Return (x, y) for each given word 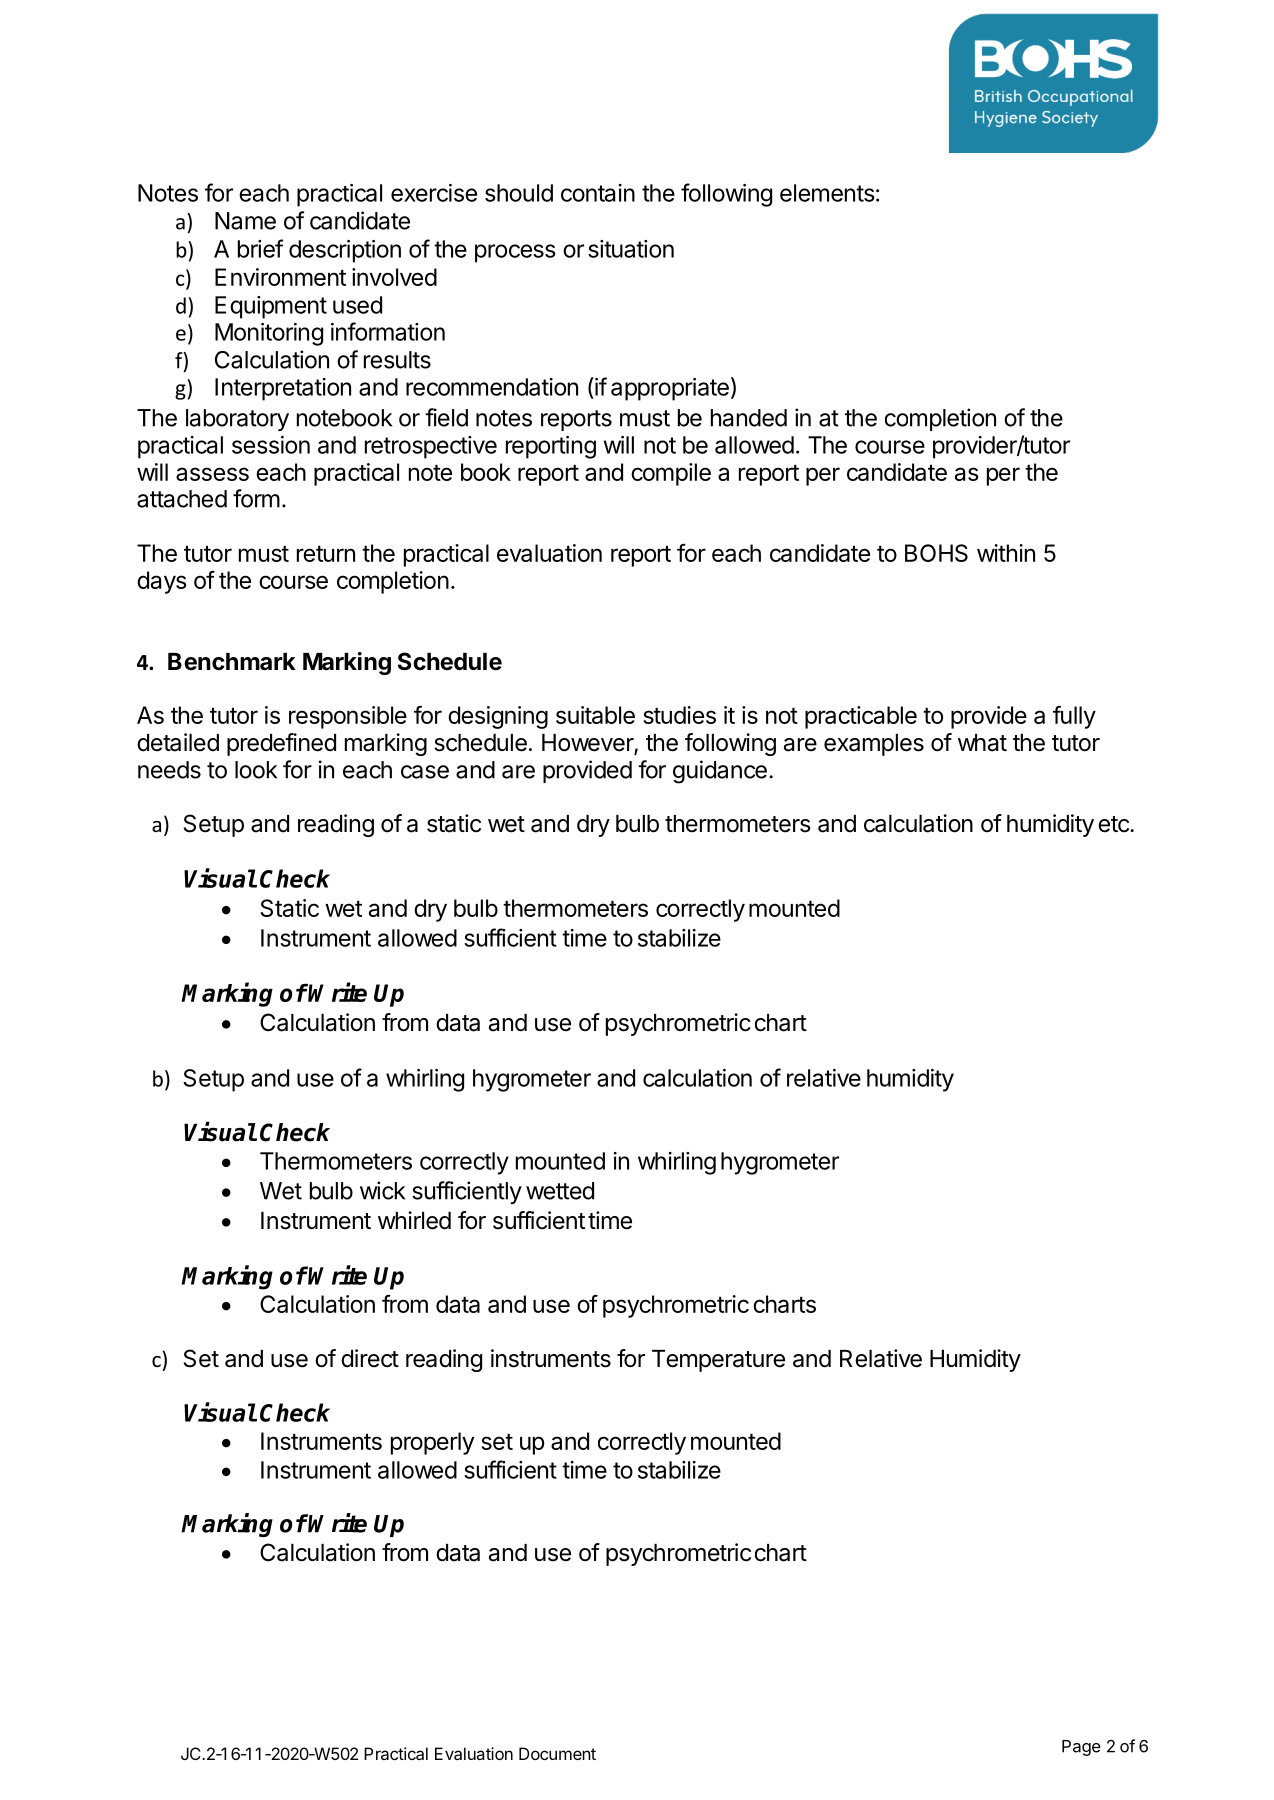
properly (432, 1443)
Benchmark (232, 662)
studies (680, 715)
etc (1114, 824)
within (1006, 553)
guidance (720, 772)
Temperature (718, 1361)
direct (370, 1358)
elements (827, 193)
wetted (560, 1191)
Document (557, 1753)
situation (631, 249)
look (256, 770)
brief (260, 248)
